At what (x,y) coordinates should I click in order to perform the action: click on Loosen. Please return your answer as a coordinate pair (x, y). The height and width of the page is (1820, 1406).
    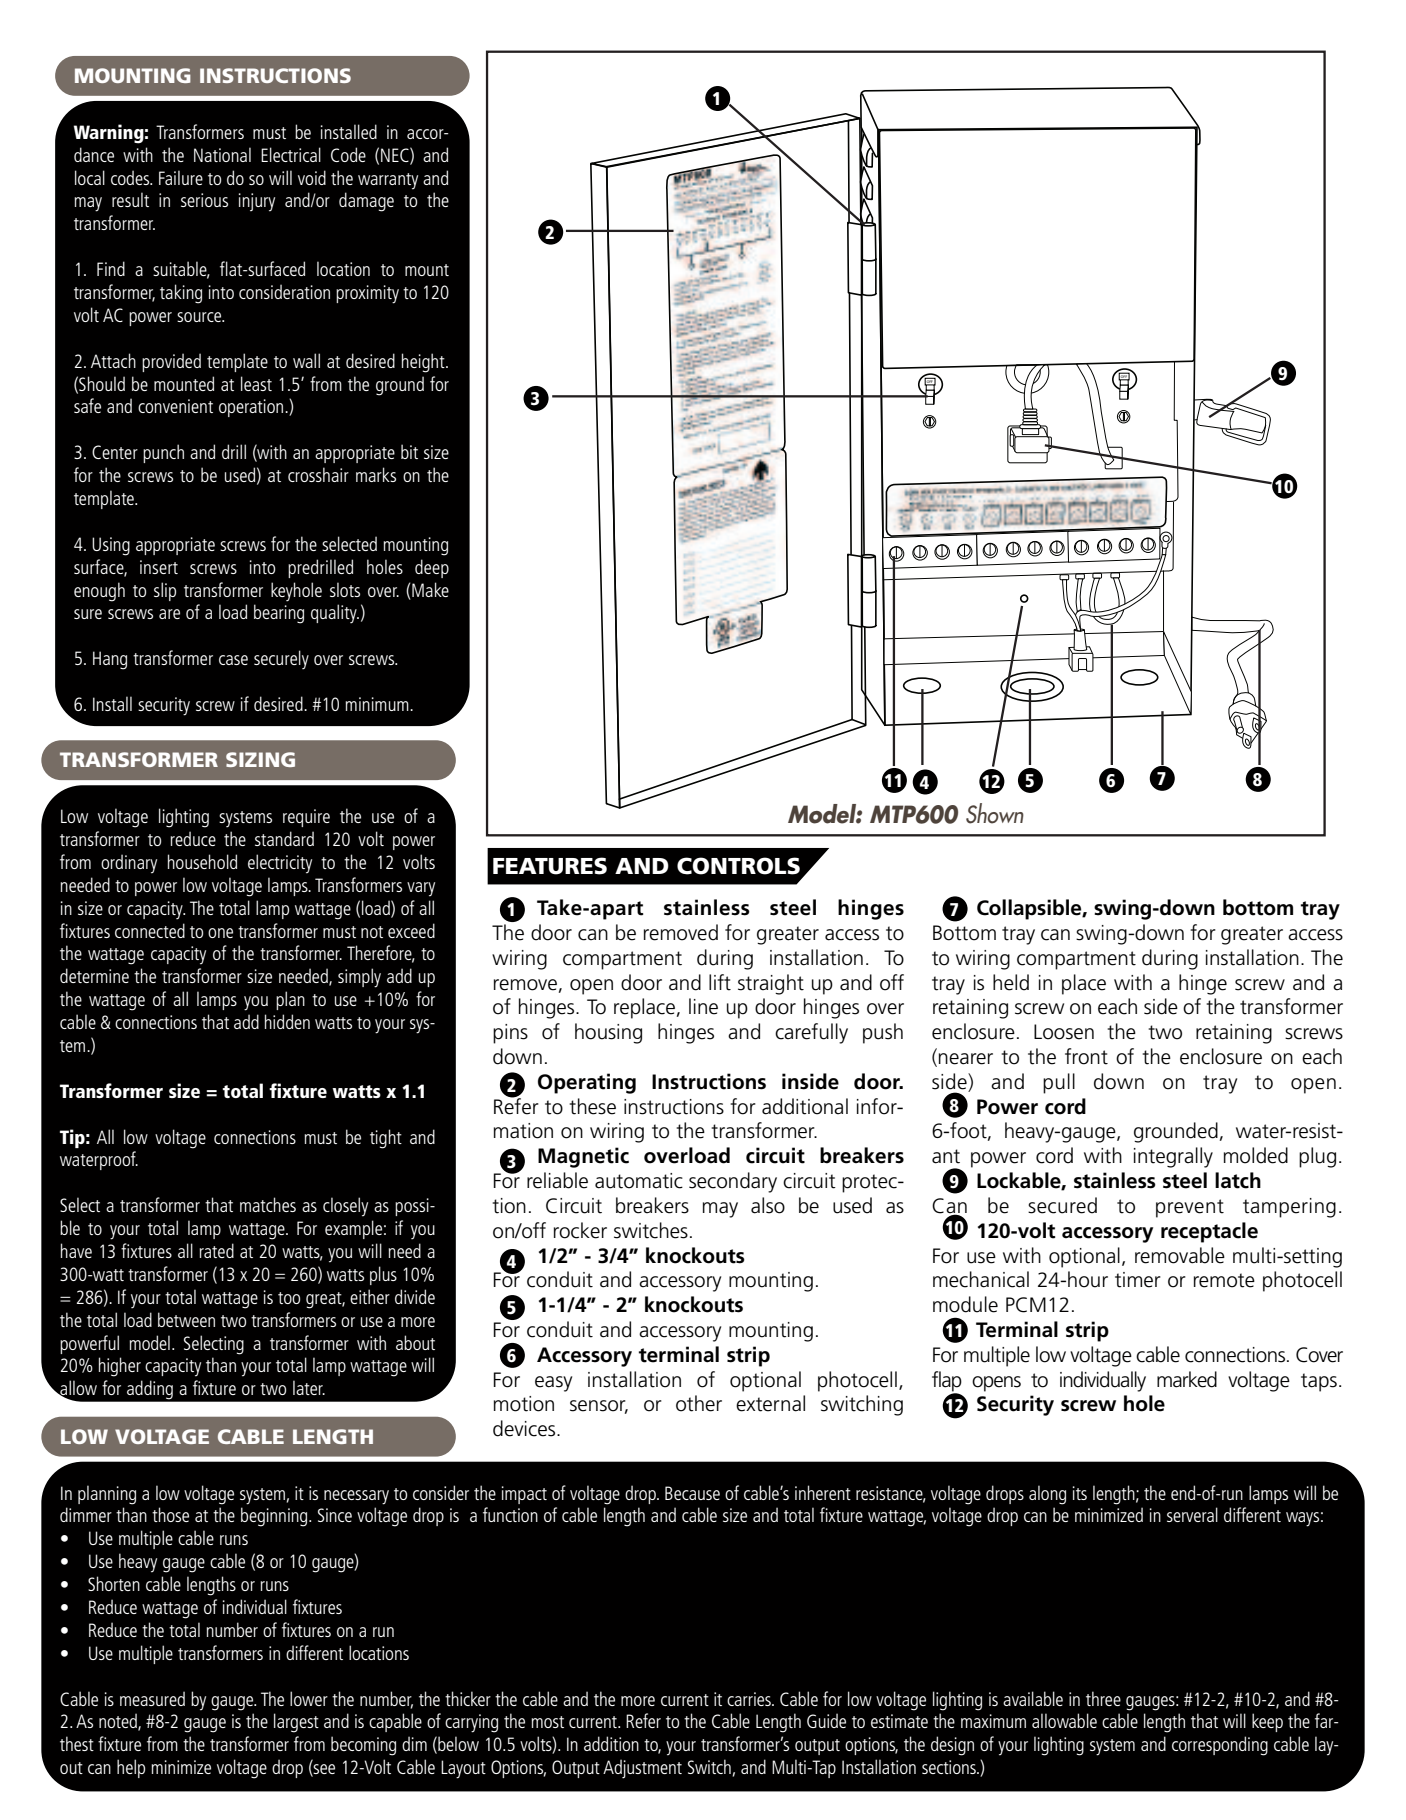
    Looking at the image, I should click on (1064, 1032).
